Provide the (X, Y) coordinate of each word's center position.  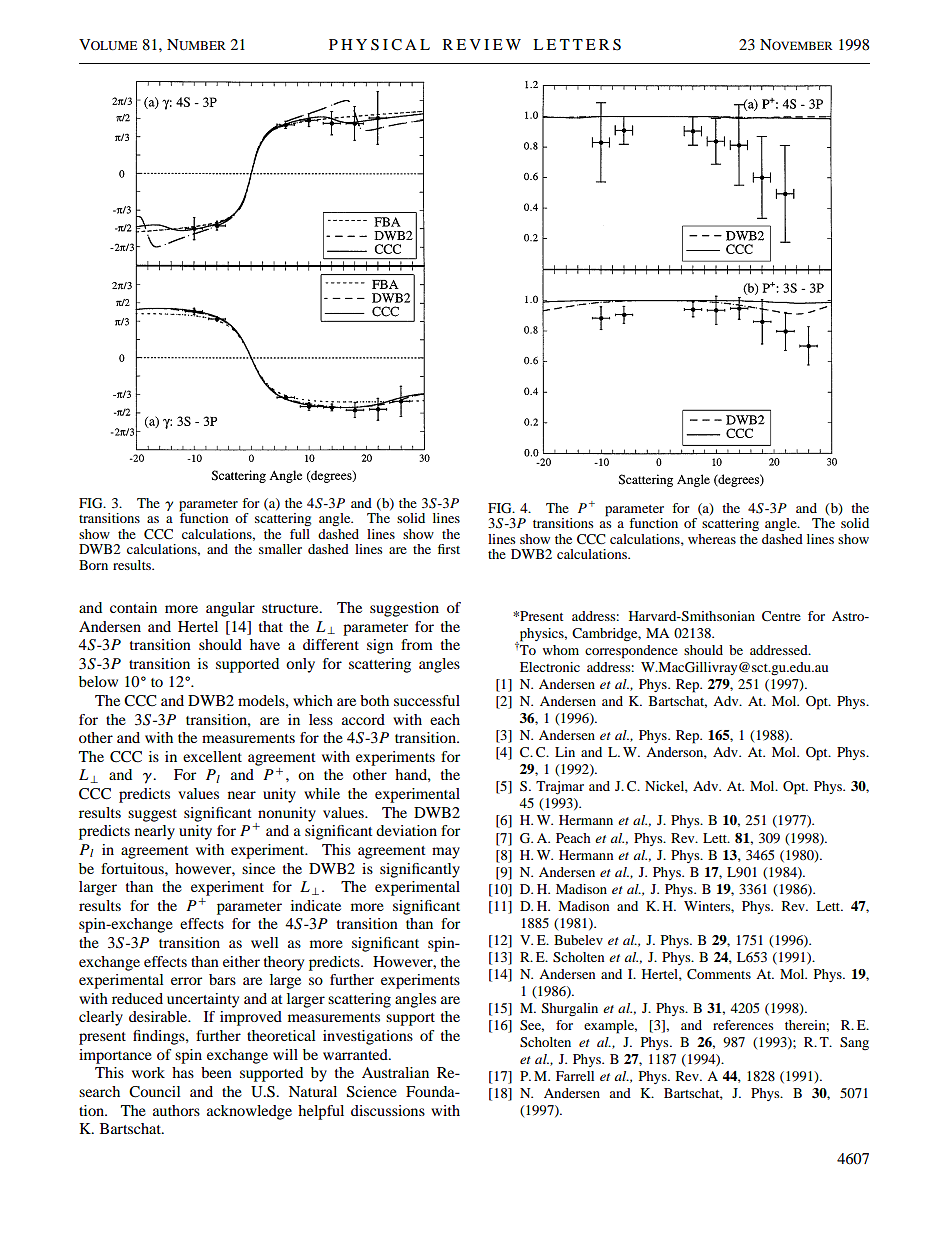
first (449, 549)
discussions (388, 1110)
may (446, 853)
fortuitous (133, 868)
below (98, 681)
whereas (712, 539)
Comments (719, 974)
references (743, 1025)
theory (284, 963)
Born (93, 565)
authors (176, 1110)
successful (427, 700)
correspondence (631, 652)
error (186, 981)
